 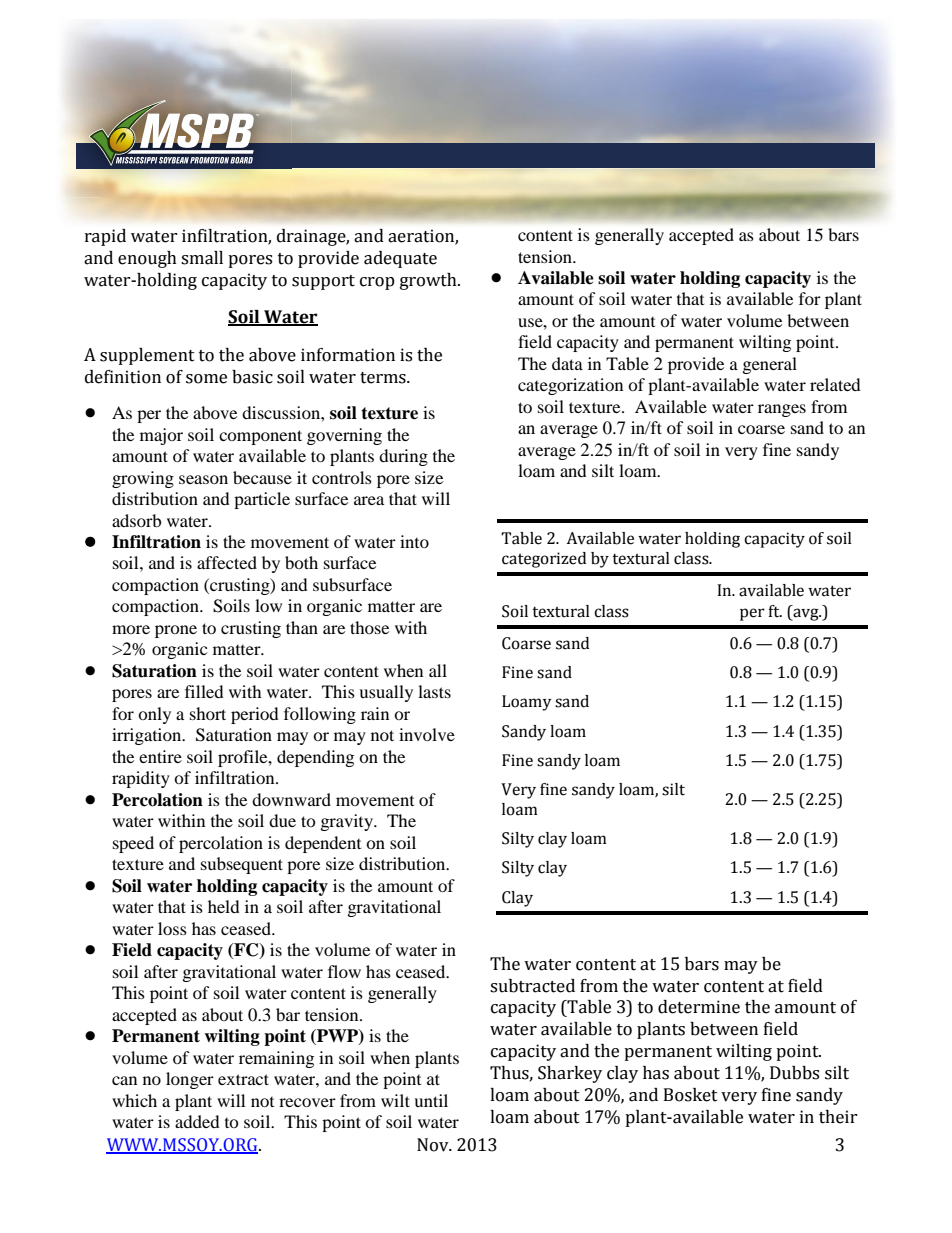 What do you see at coordinates (782, 410) in the document?
I see `ranges` at bounding box center [782, 410].
